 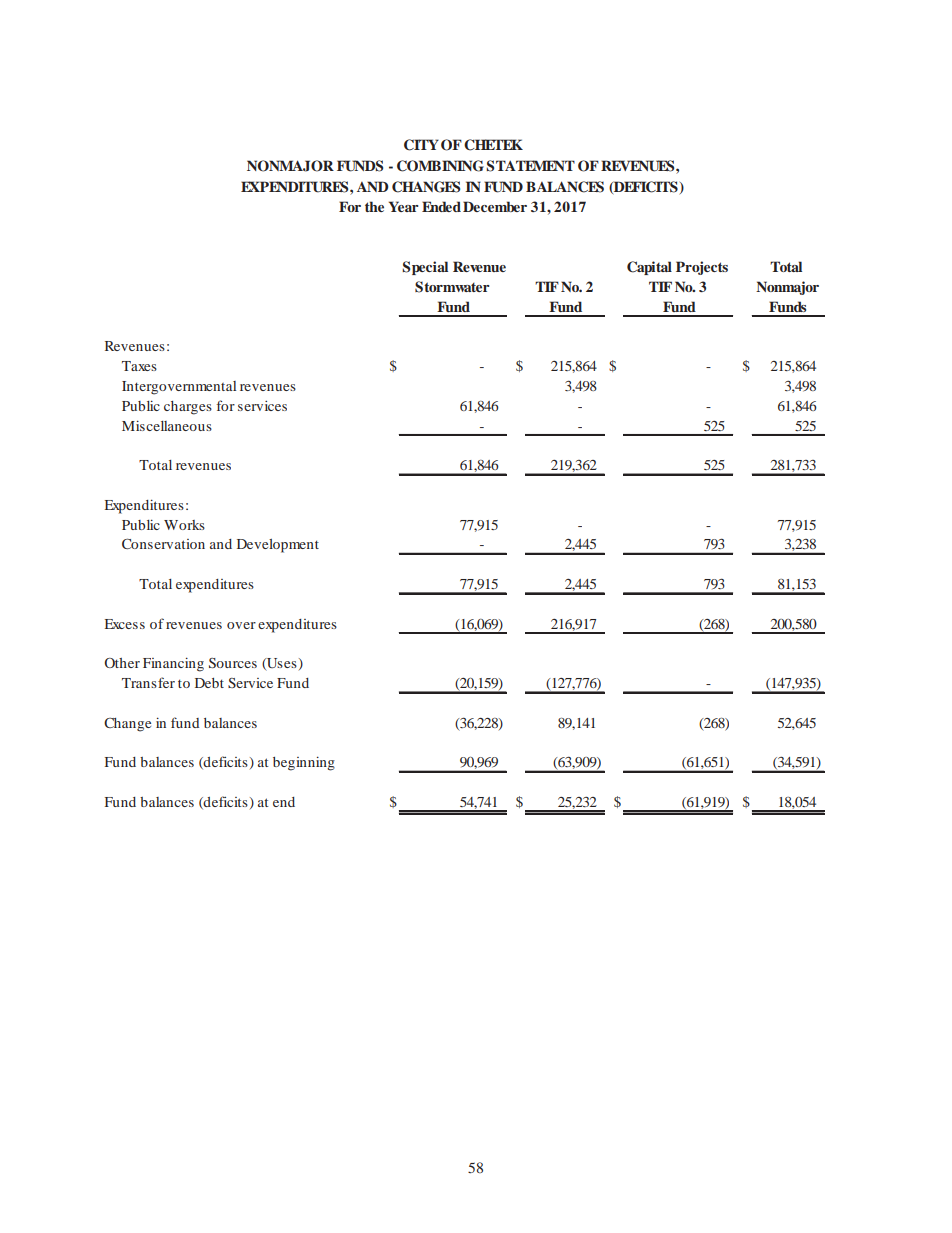 I want to click on Projects, so click(x=702, y=268).
